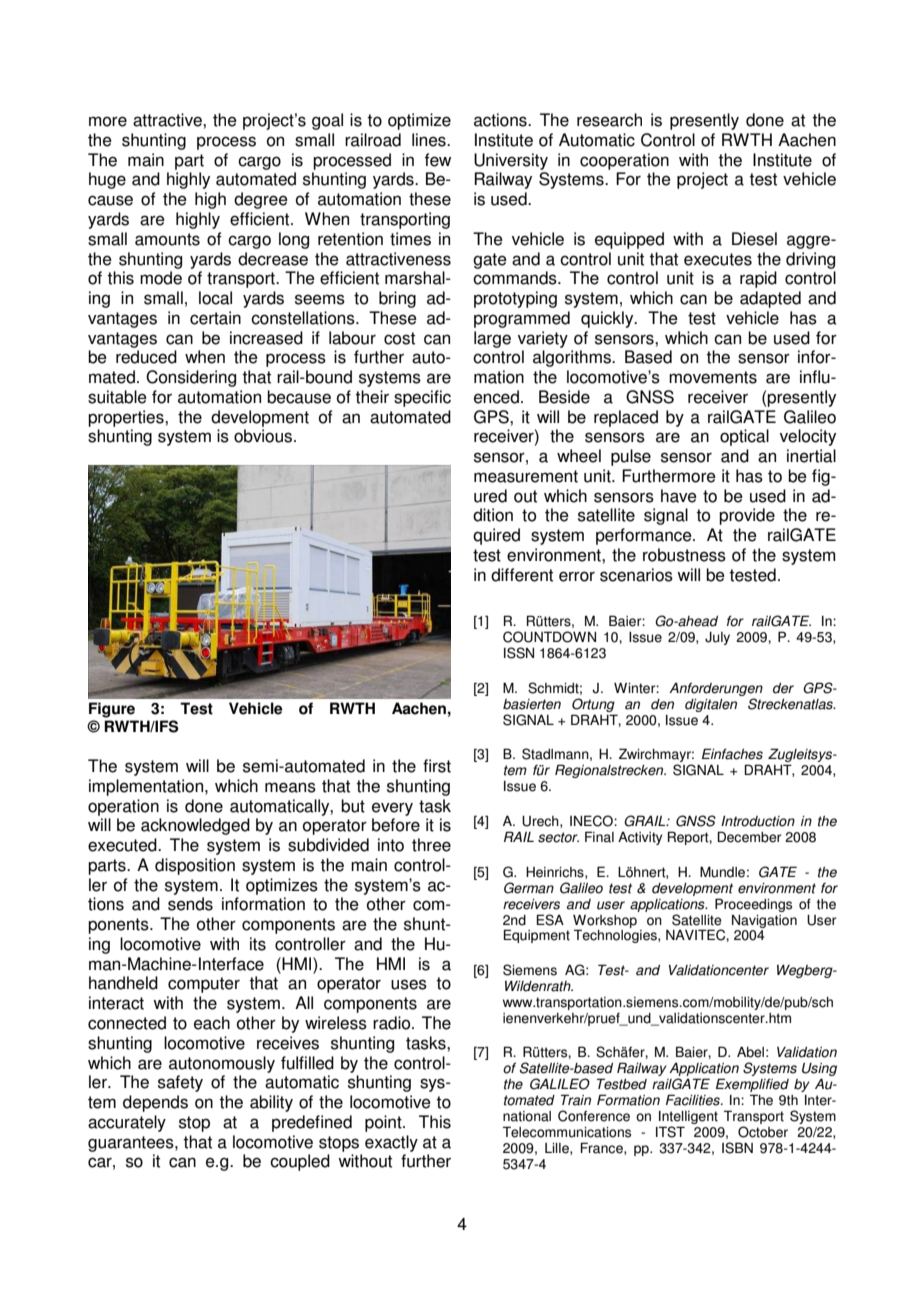 This page has height=1308, width=924. I want to click on few, so click(438, 160).
